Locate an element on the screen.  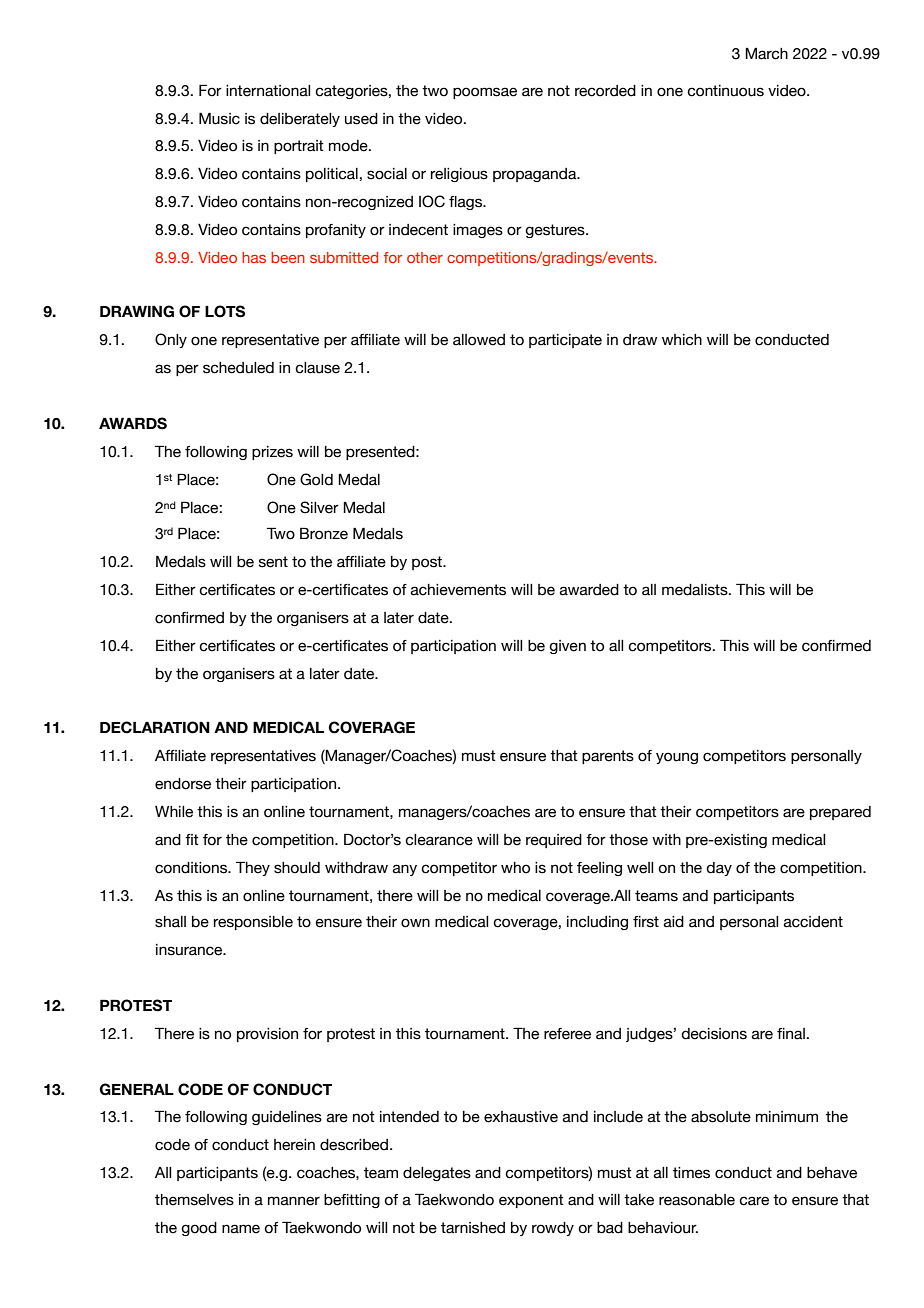
DECLARATION is located at coordinates (155, 727).
